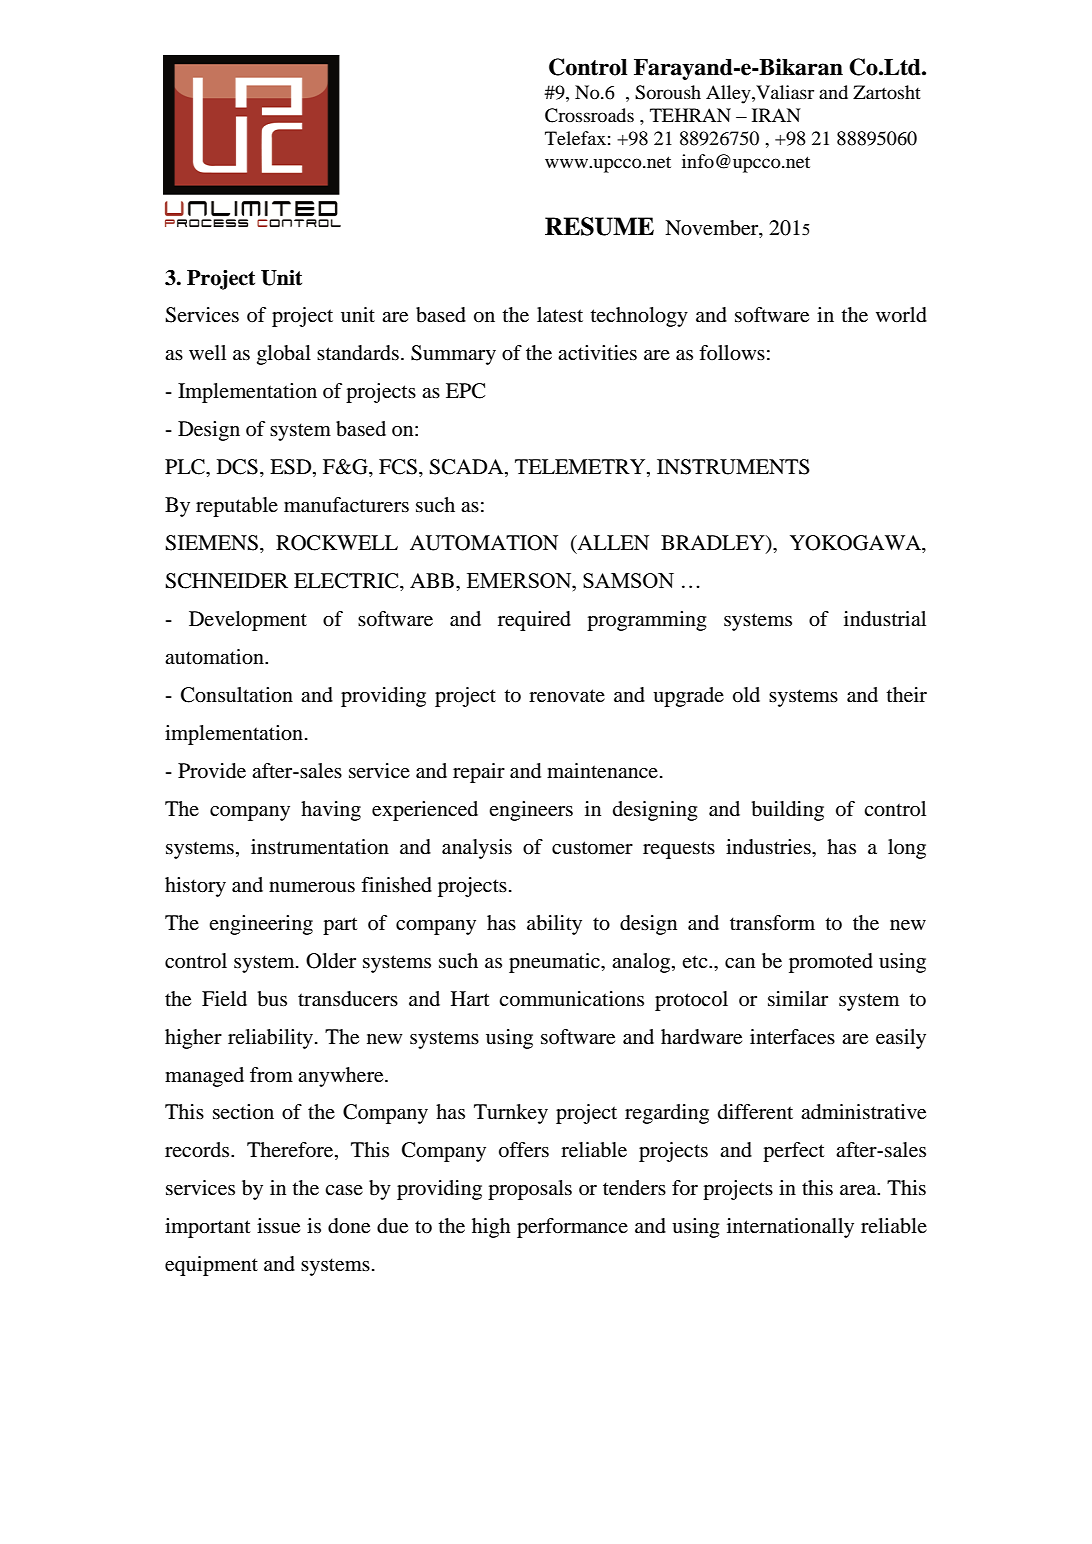 The width and height of the image is (1092, 1544). What do you see at coordinates (776, 115) in the image?
I see `IRAN` at bounding box center [776, 115].
